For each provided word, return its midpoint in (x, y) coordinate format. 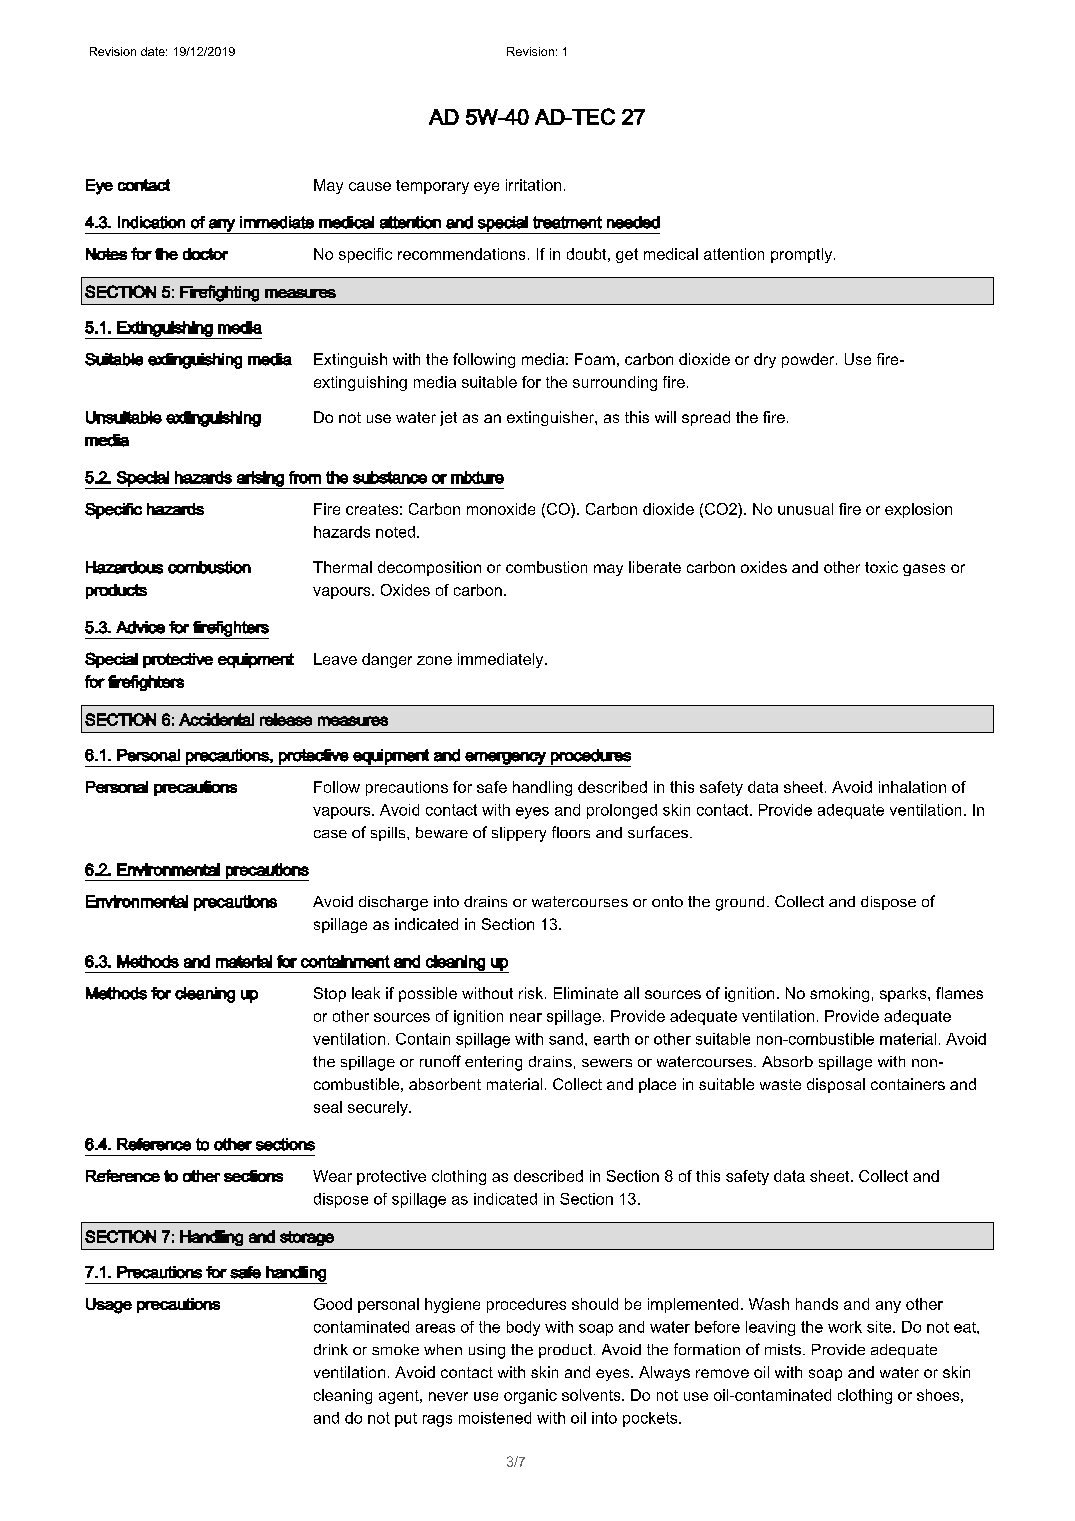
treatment (567, 222)
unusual (805, 509)
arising (260, 480)
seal (328, 1107)
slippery (519, 834)
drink (331, 1349)
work (845, 1327)
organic (530, 1396)
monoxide (501, 509)
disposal (836, 1085)
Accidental (216, 719)
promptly (803, 255)
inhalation (912, 787)
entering (493, 1063)
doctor (205, 254)
